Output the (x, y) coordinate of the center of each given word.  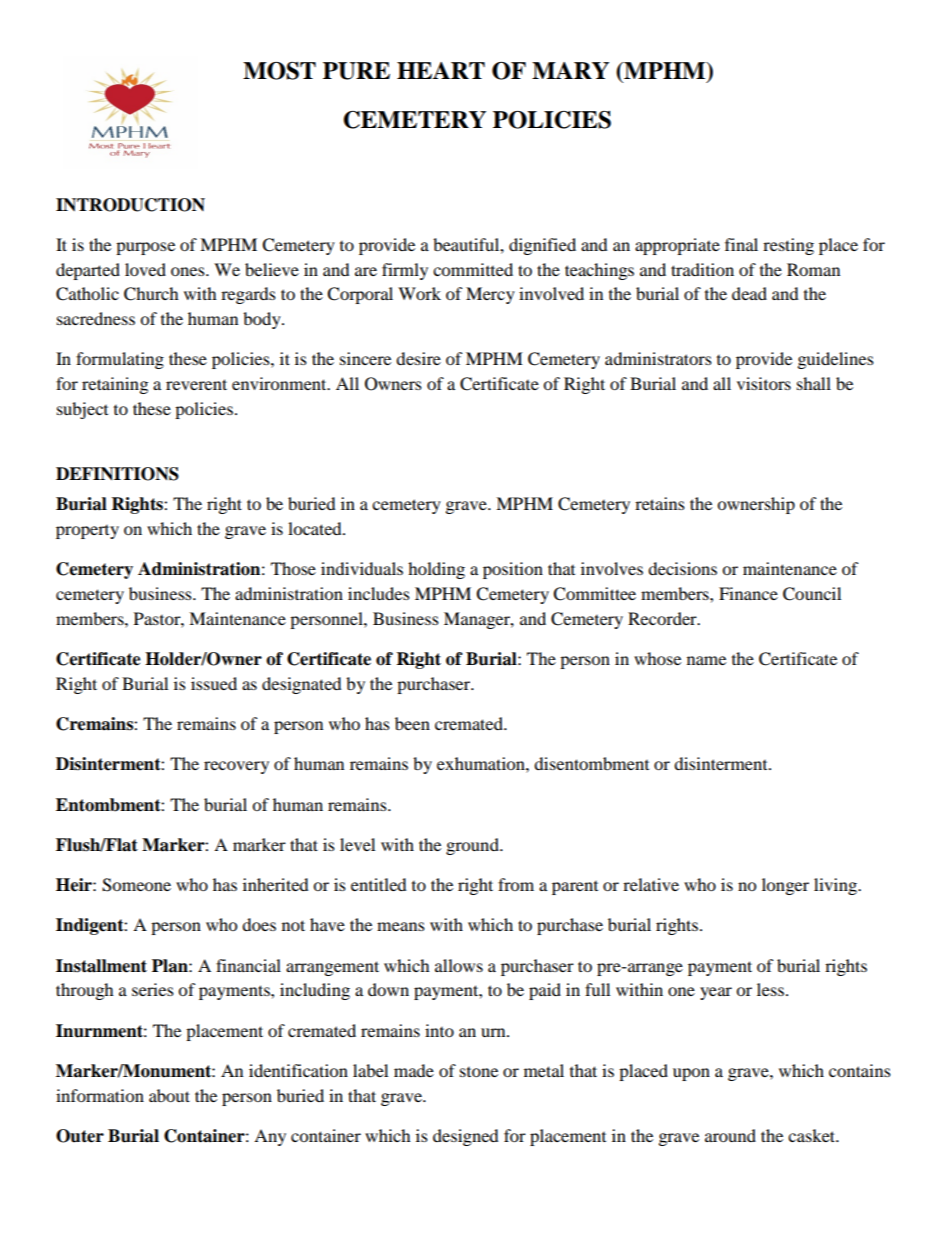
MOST (279, 71)
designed (466, 1137)
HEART (441, 70)
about (169, 1095)
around (730, 1135)
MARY (570, 70)
